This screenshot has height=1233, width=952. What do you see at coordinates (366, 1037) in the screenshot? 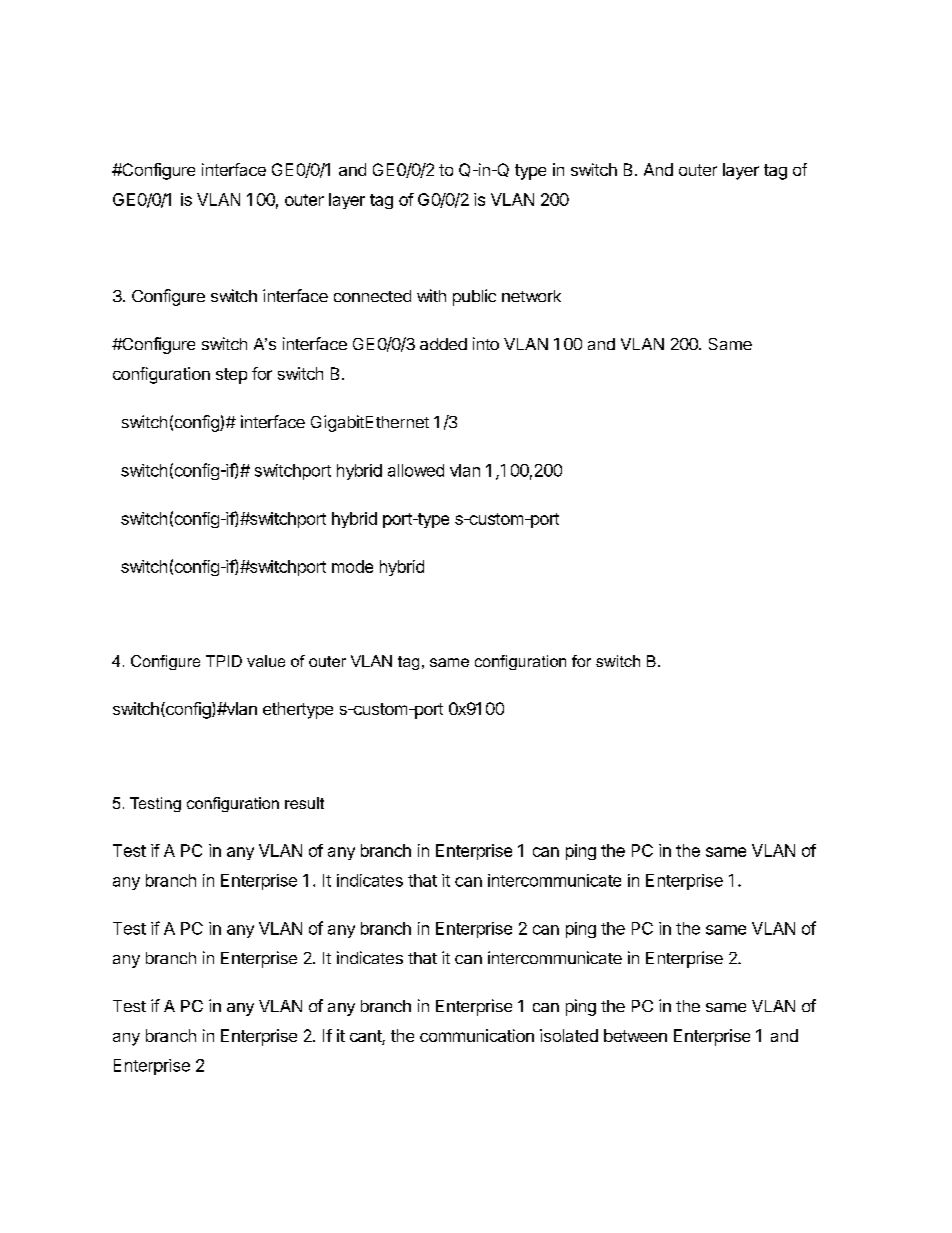
I see `cant` at bounding box center [366, 1037].
